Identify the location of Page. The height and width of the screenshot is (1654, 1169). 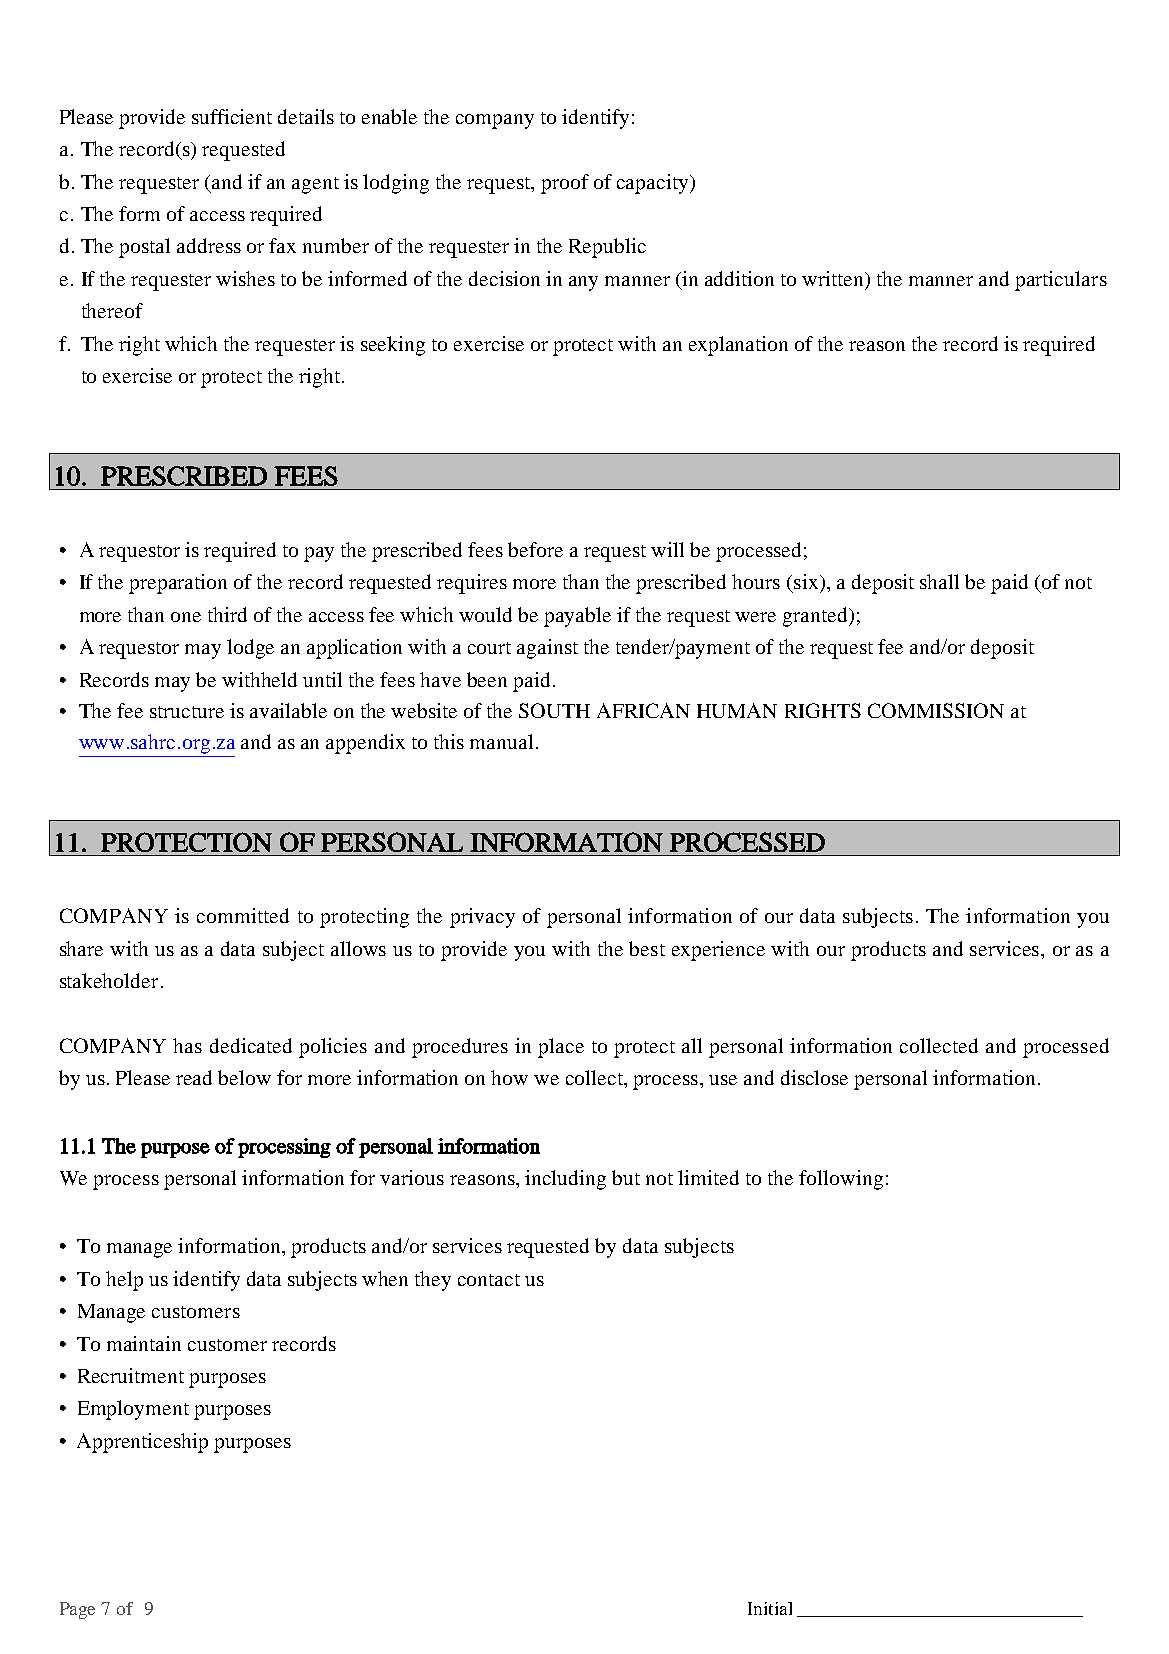
(77, 1610).
